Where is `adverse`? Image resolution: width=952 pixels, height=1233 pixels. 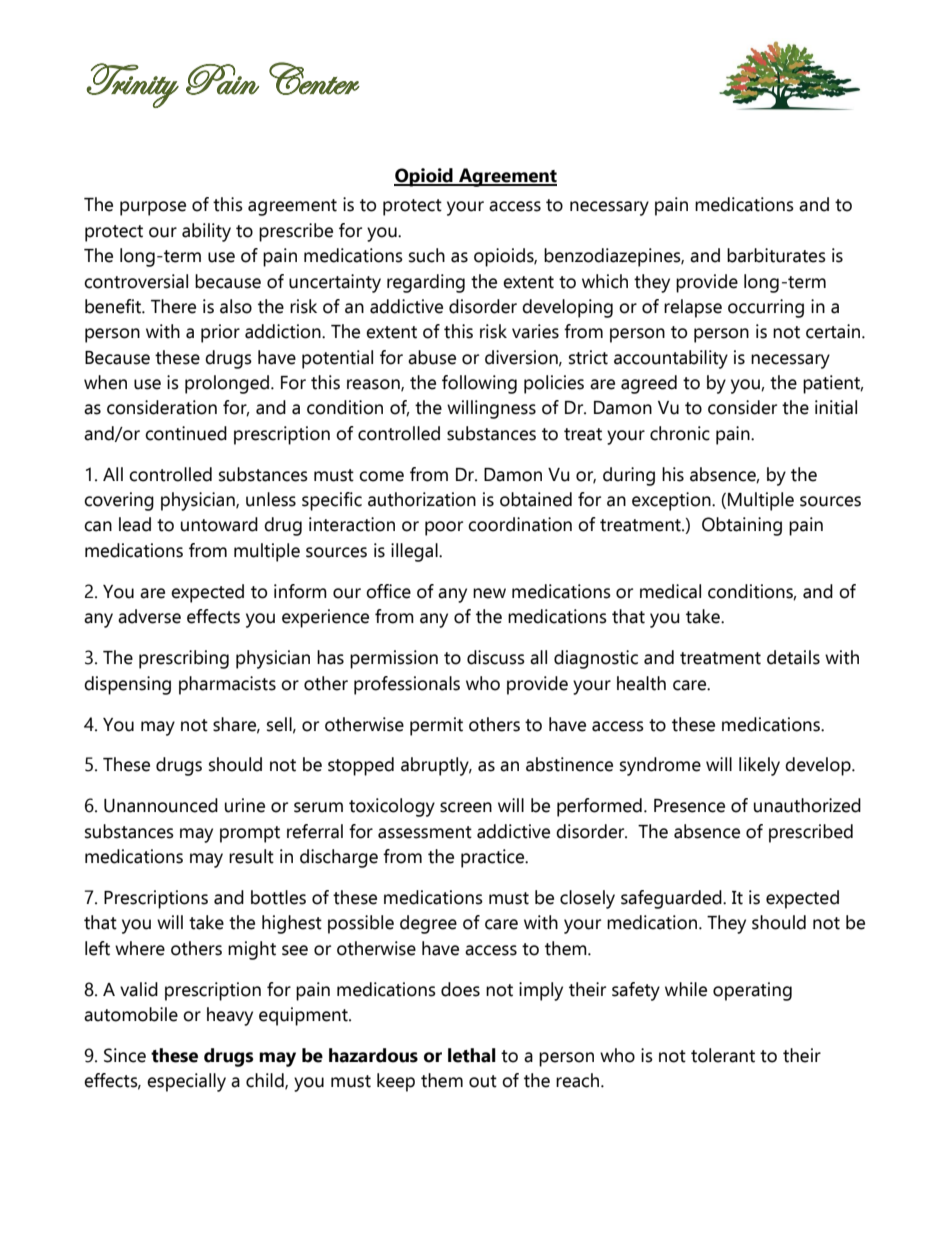 adverse is located at coordinates (149, 616).
